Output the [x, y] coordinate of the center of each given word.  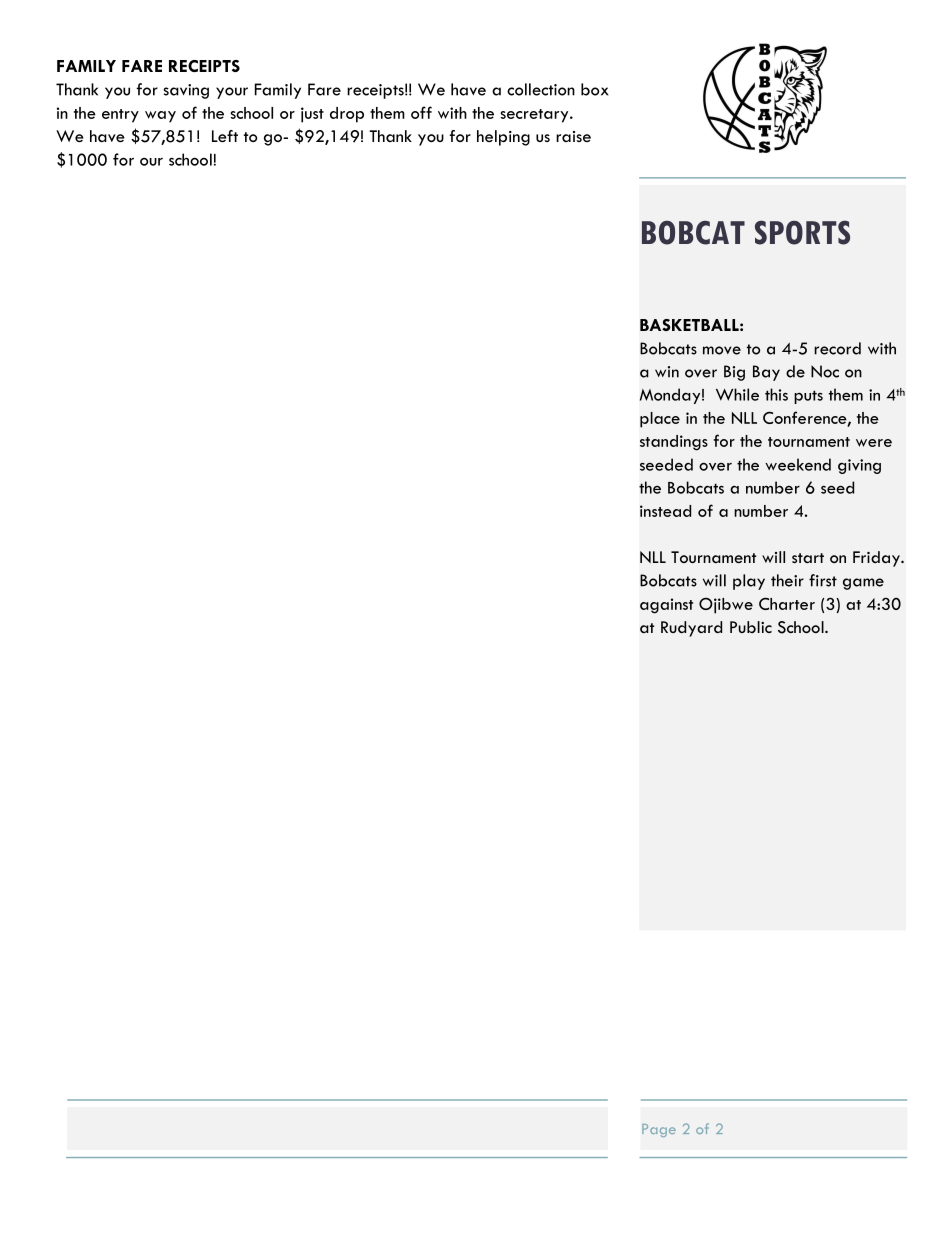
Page [659, 1130]
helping [503, 138]
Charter [787, 603]
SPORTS [802, 232]
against [666, 606]
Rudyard [691, 629]
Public [751, 627]
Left [225, 136]
